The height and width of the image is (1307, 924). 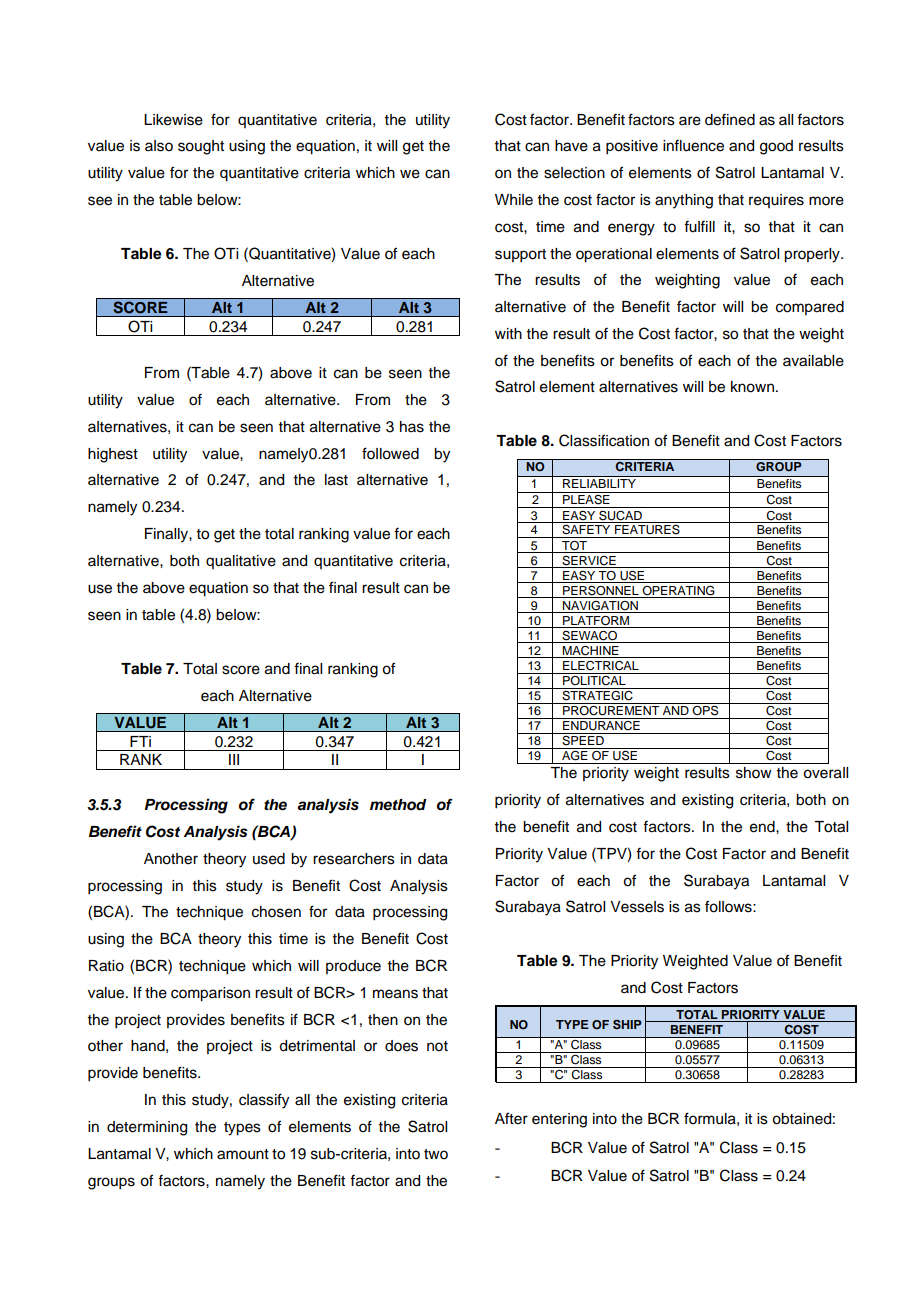 I want to click on show, so click(x=754, y=773).
